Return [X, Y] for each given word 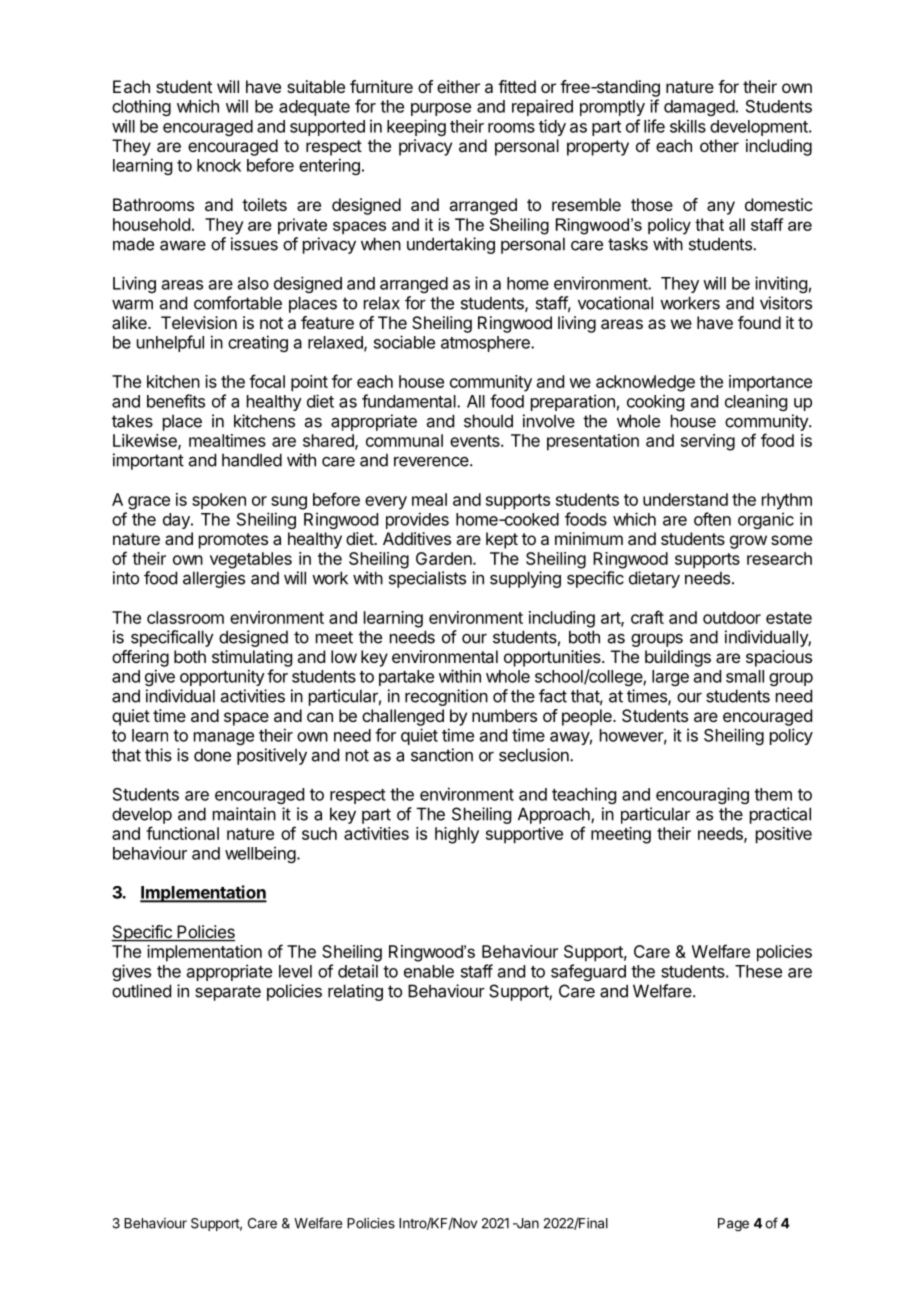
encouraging [702, 795]
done [212, 755]
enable [429, 971]
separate [228, 993]
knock [219, 165]
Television [199, 322]
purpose [441, 109]
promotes [233, 541]
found [759, 322]
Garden [445, 558]
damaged [699, 108]
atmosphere [486, 344]
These [758, 971]
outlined [141, 991]
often [712, 519]
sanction [442, 755]
